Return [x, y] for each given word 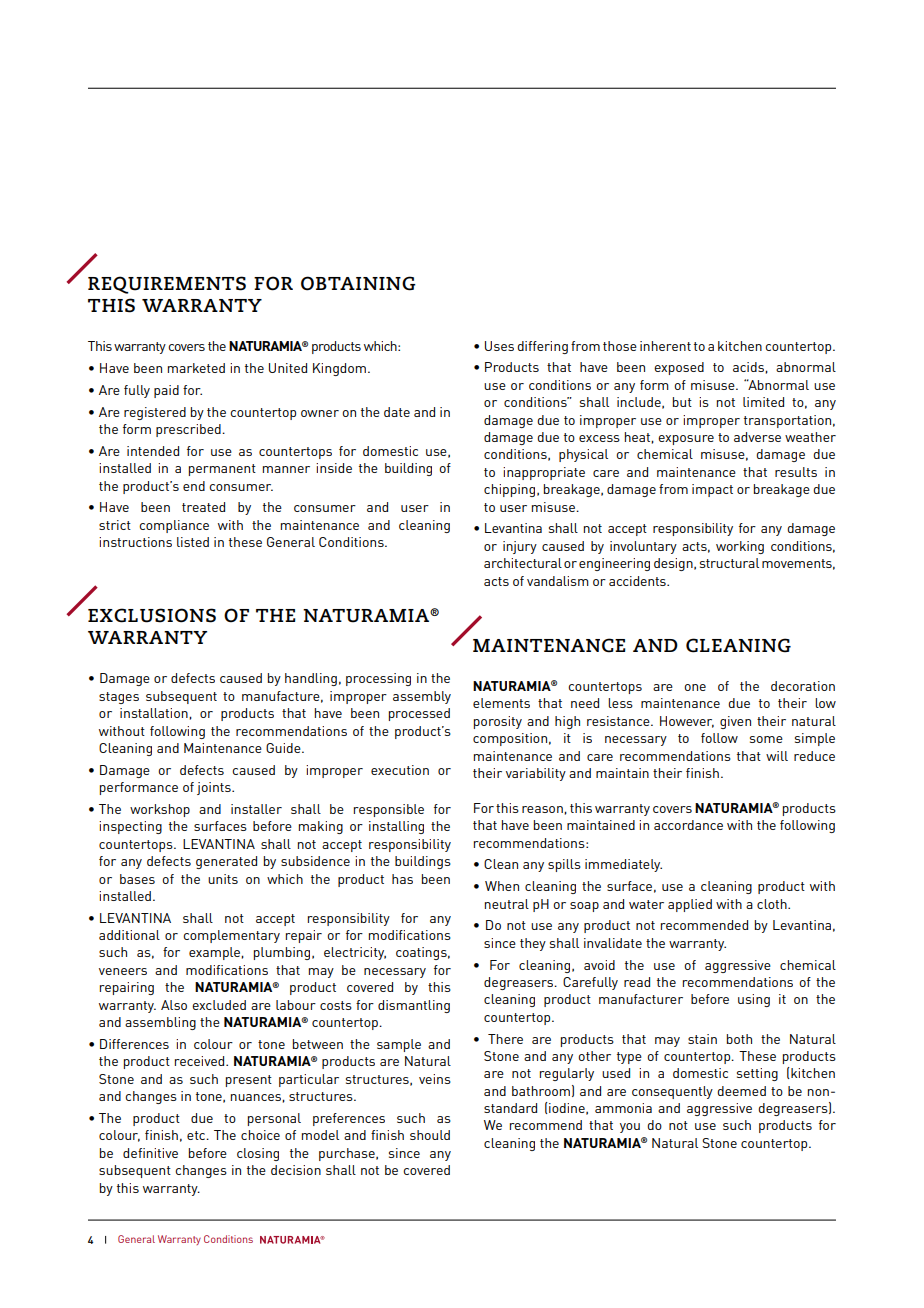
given [735, 722]
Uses [499, 346]
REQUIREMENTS [167, 285]
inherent [665, 346]
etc [197, 1135]
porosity [498, 722]
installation [155, 713]
